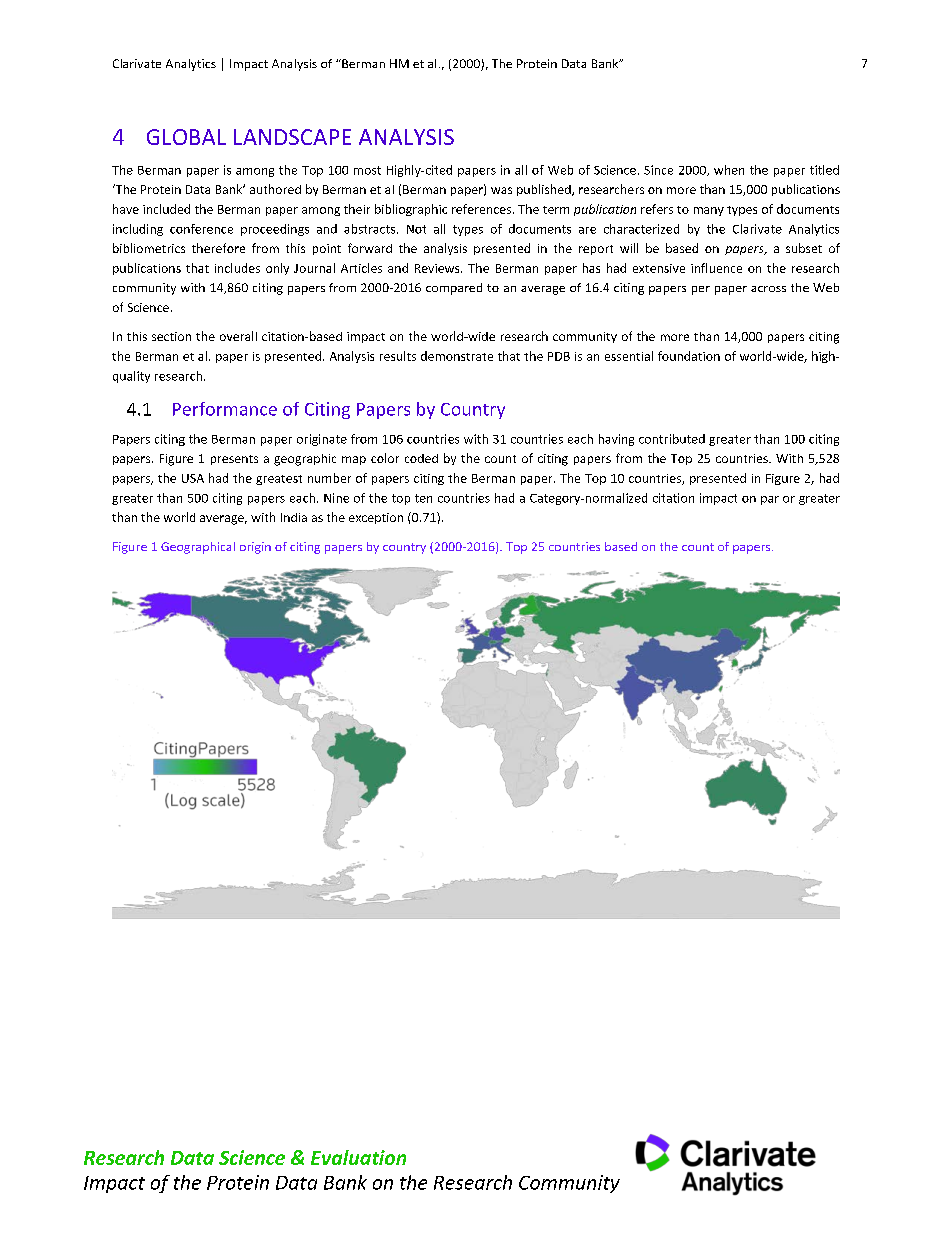  What do you see at coordinates (186, 137) in the screenshot?
I see `GLOBAL` at bounding box center [186, 137].
